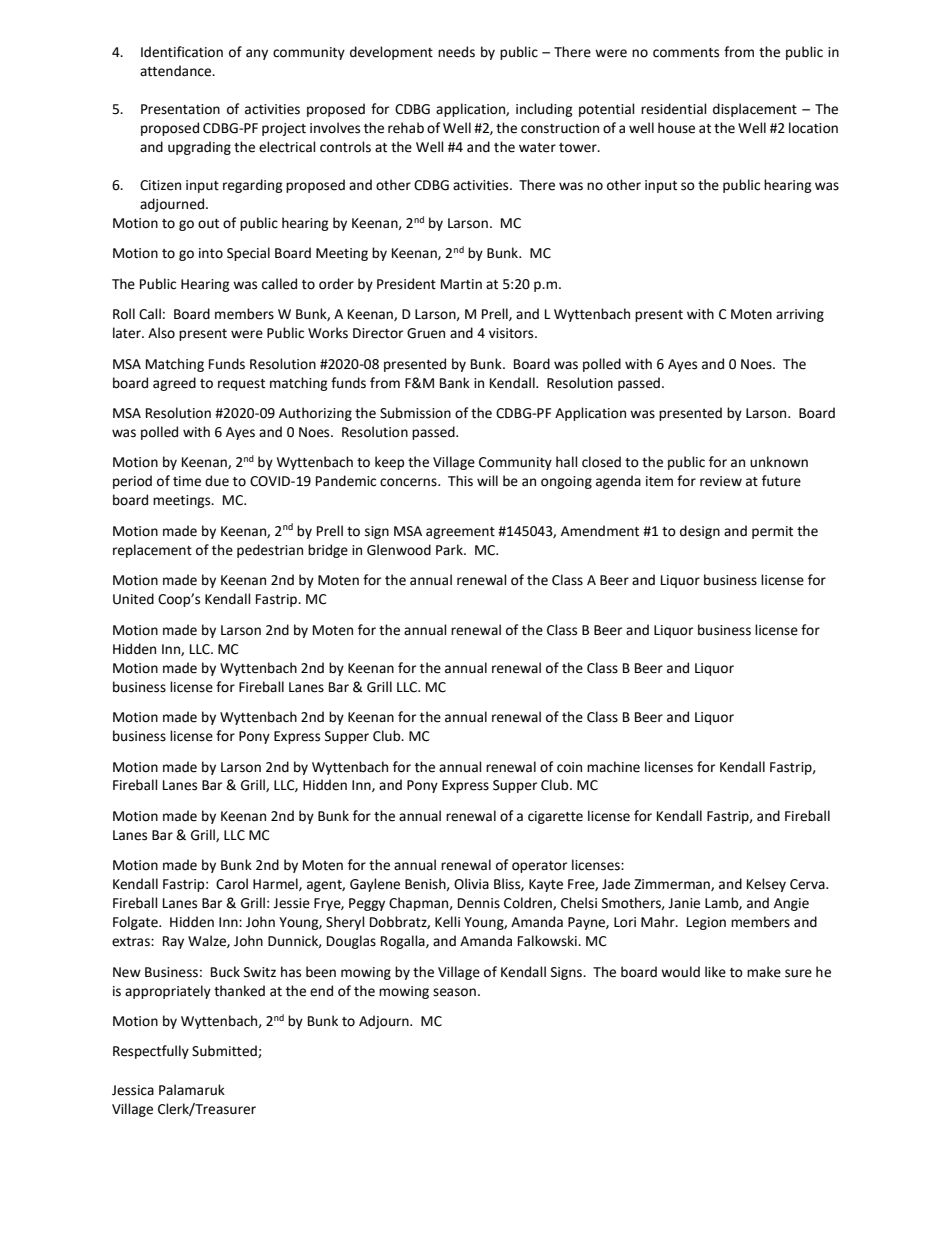  I want to click on needs, so click(456, 52).
